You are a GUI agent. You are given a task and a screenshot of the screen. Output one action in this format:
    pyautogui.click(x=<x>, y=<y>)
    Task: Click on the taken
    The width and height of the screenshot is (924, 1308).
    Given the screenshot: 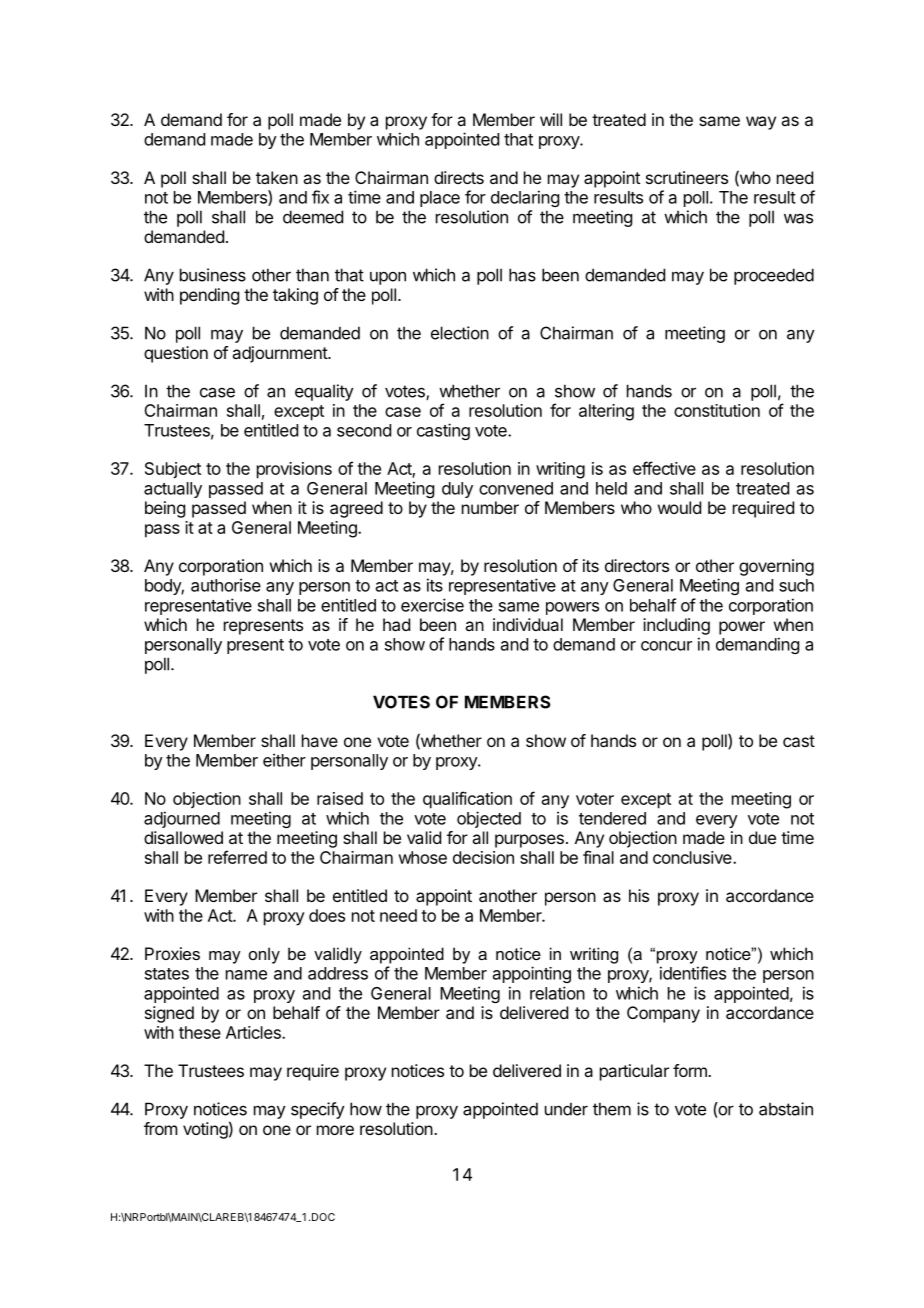 What is the action you would take?
    pyautogui.click(x=277, y=177)
